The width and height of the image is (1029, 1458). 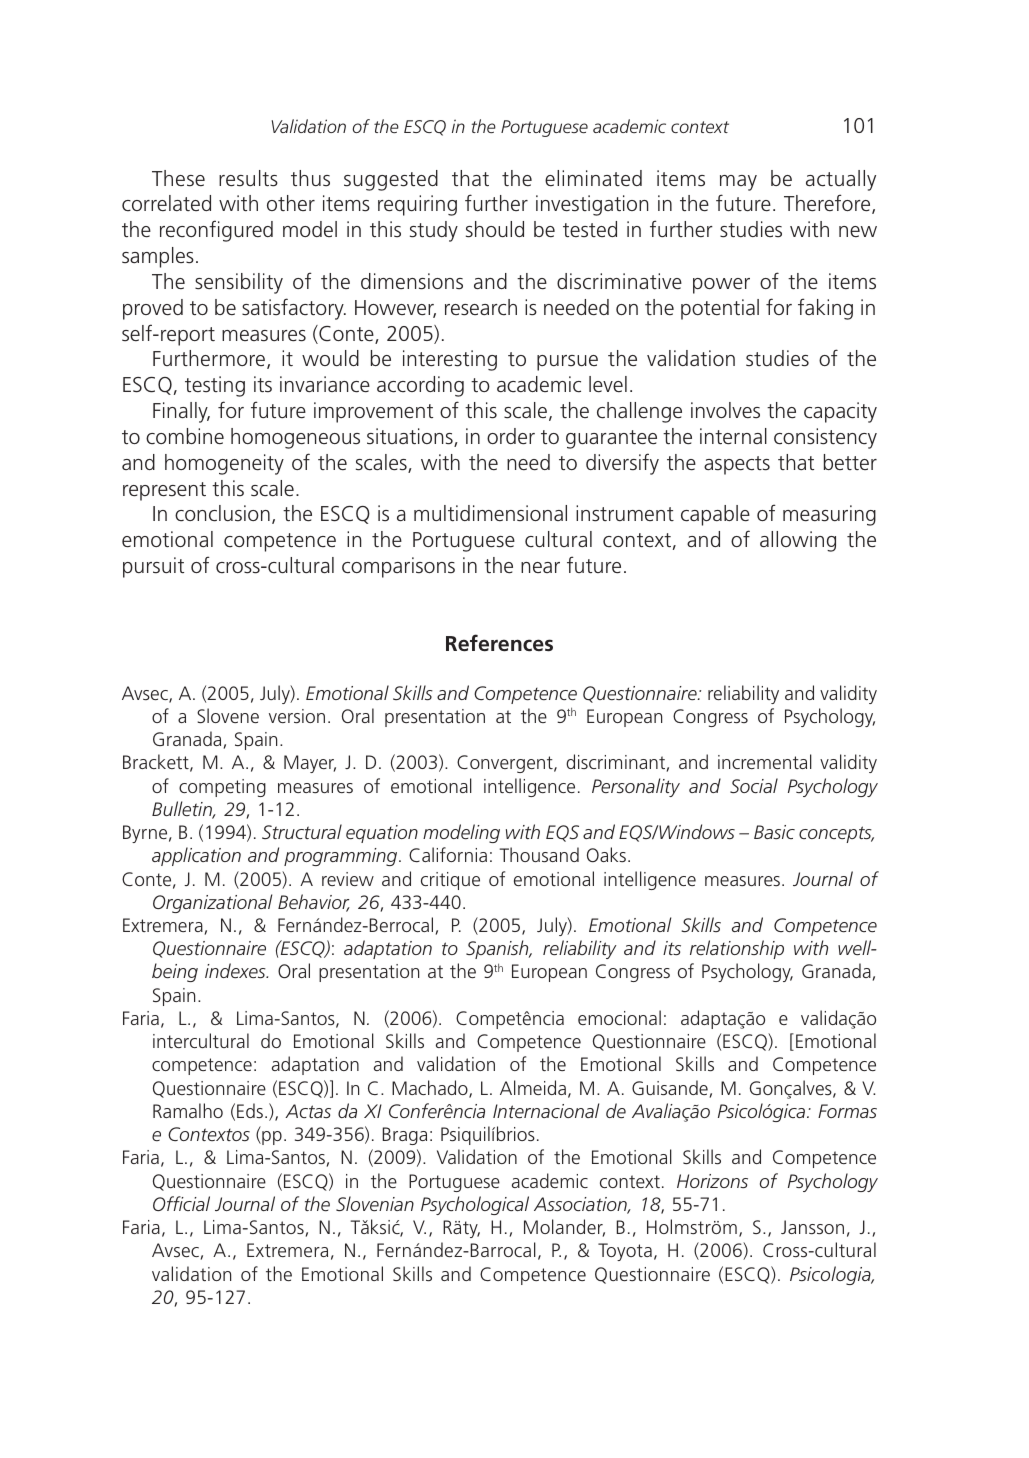 What do you see at coordinates (181, 1203) in the image?
I see `Official` at bounding box center [181, 1203].
